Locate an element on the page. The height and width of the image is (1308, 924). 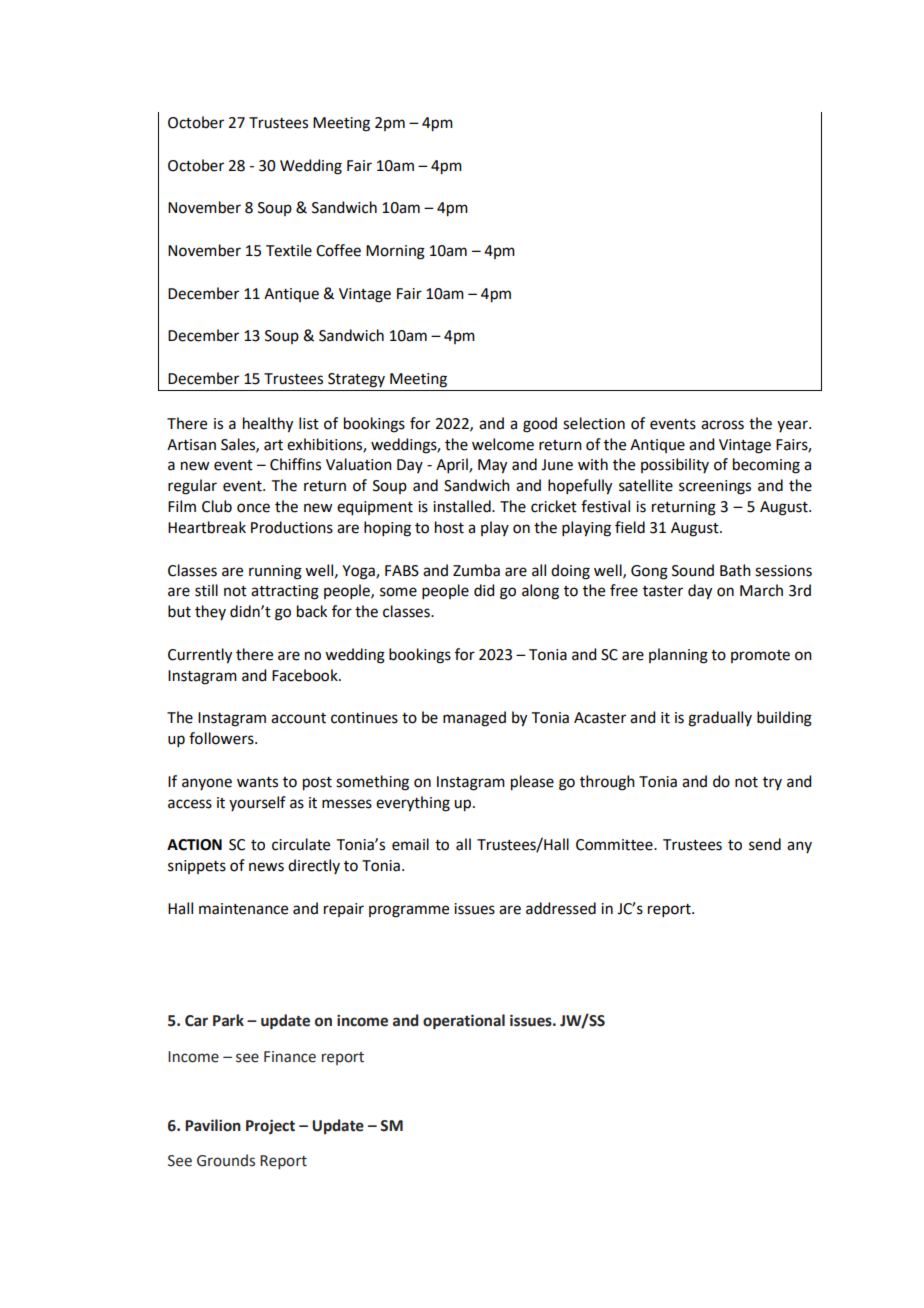
across is located at coordinates (722, 425).
